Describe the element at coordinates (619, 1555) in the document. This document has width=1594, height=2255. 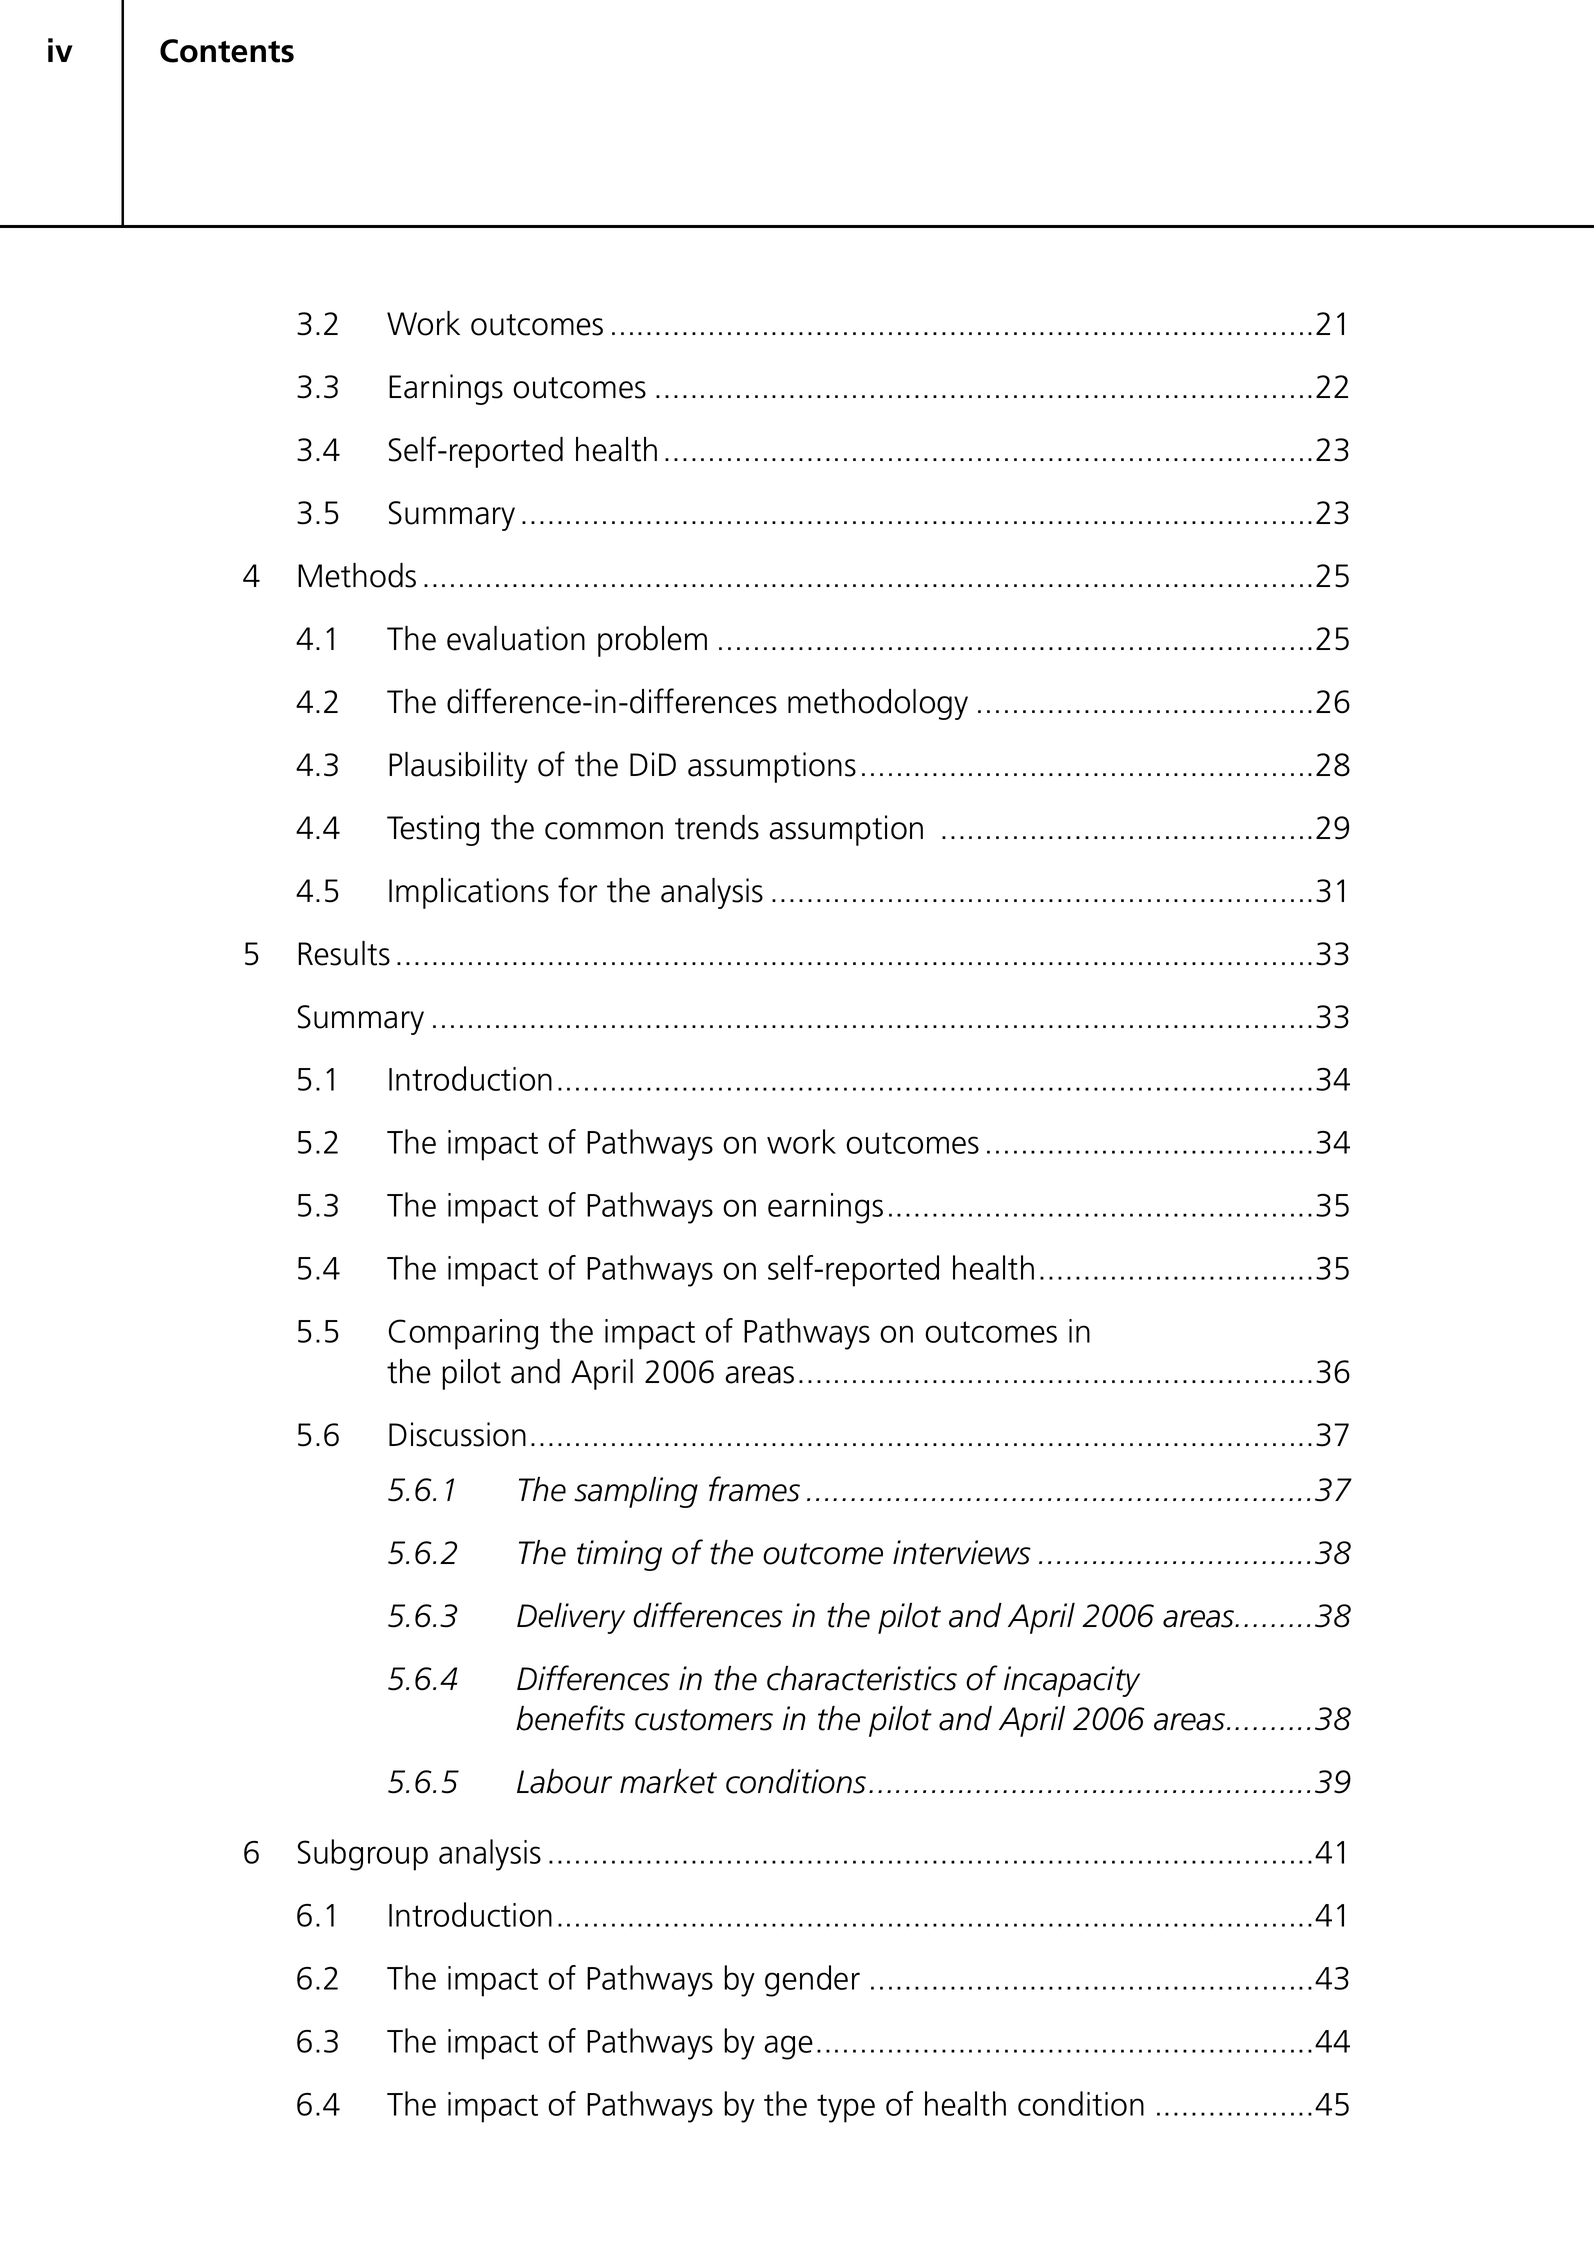
I see `timing` at that location.
